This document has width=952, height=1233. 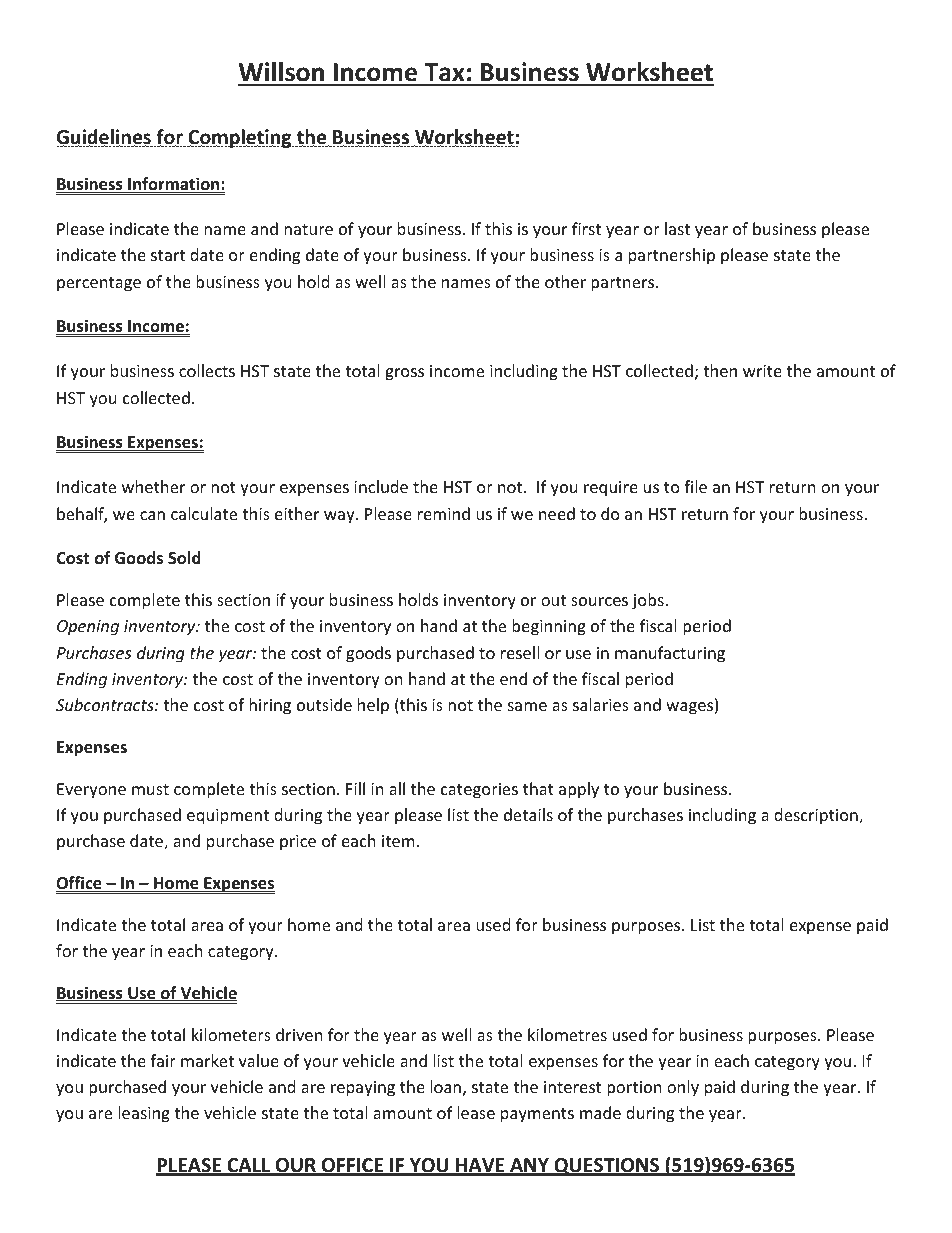 What do you see at coordinates (444, 513) in the document?
I see `remind` at bounding box center [444, 513].
